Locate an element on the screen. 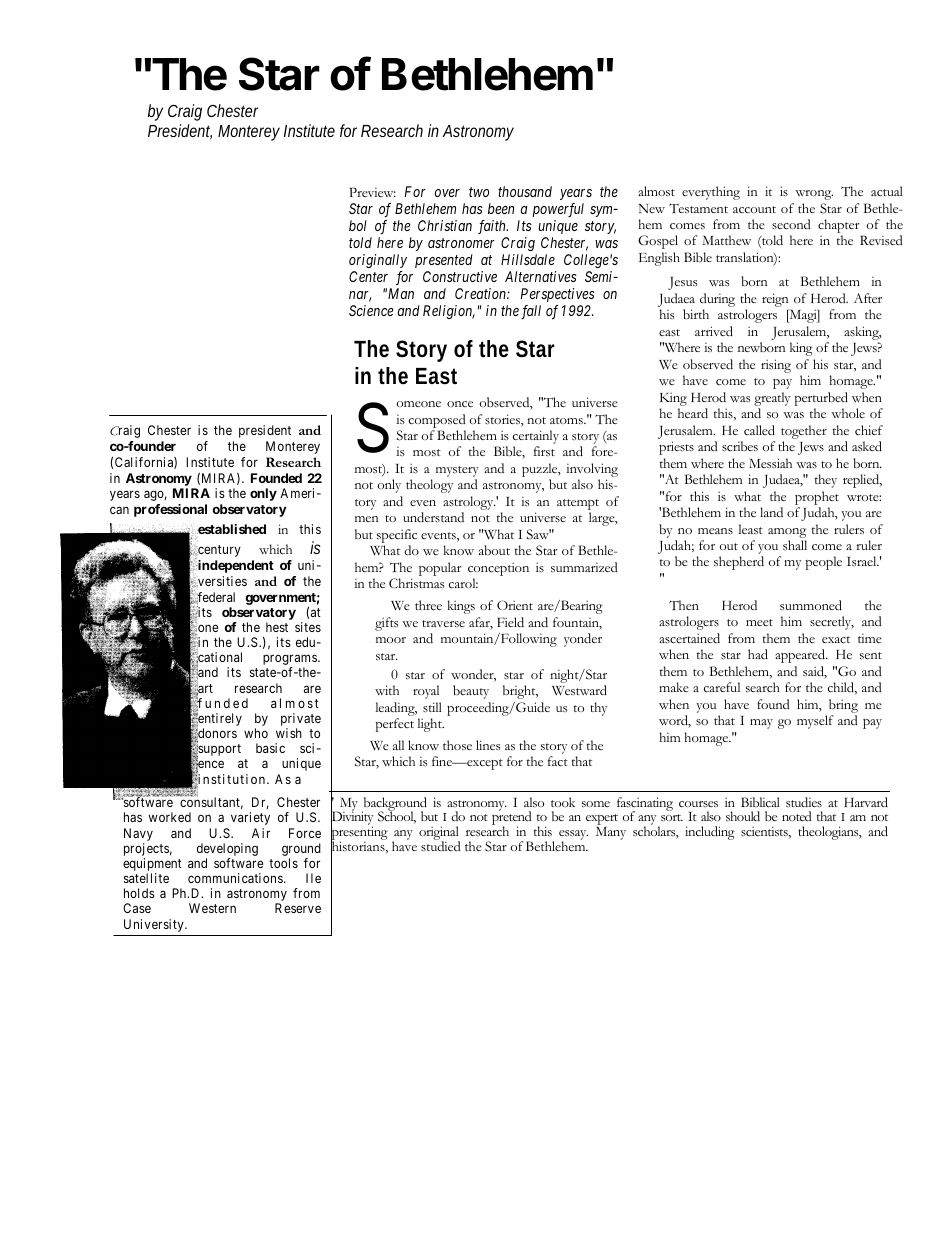  second is located at coordinates (791, 224).
